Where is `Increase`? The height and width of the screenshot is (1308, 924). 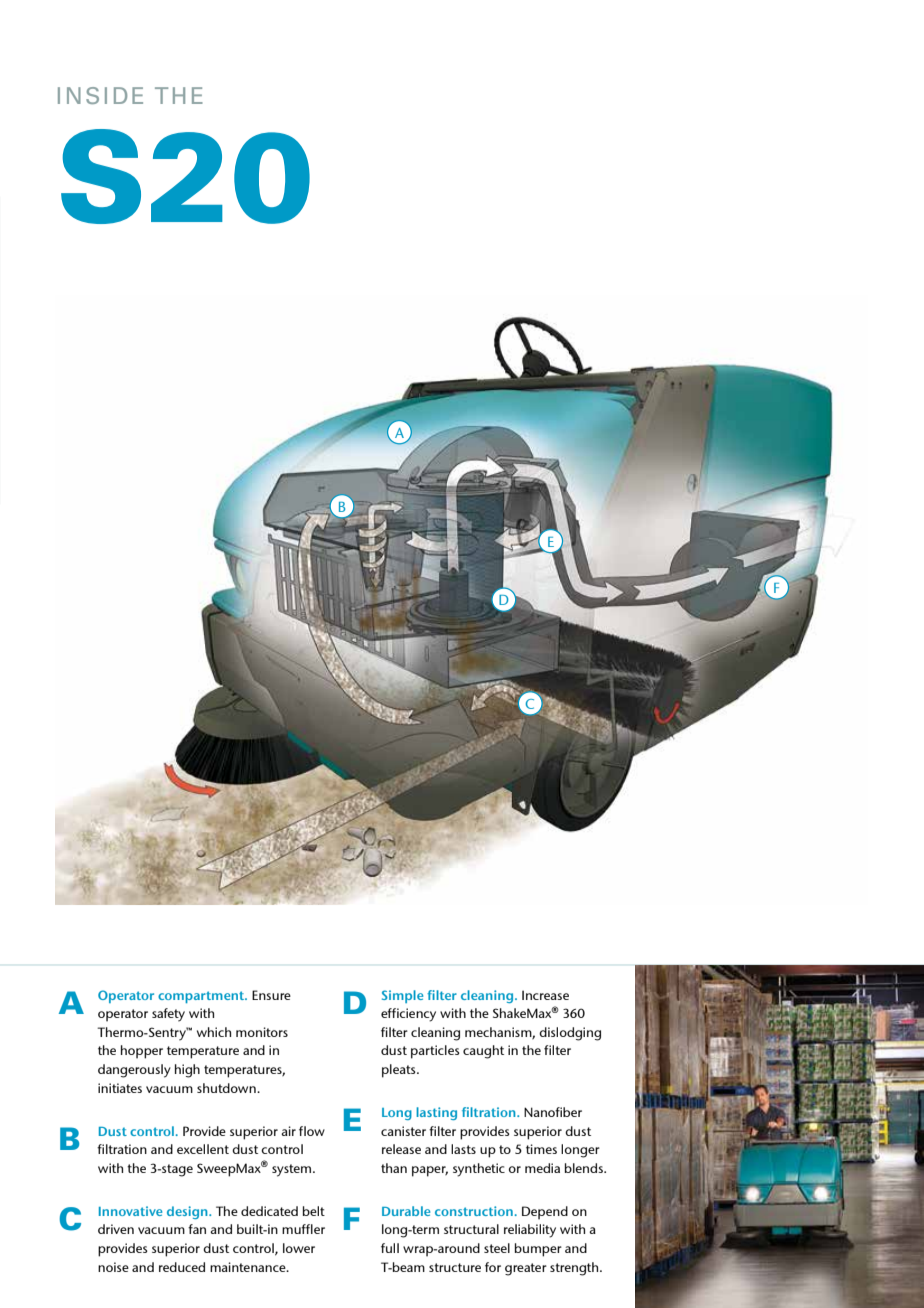
Increase is located at coordinates (545, 995).
